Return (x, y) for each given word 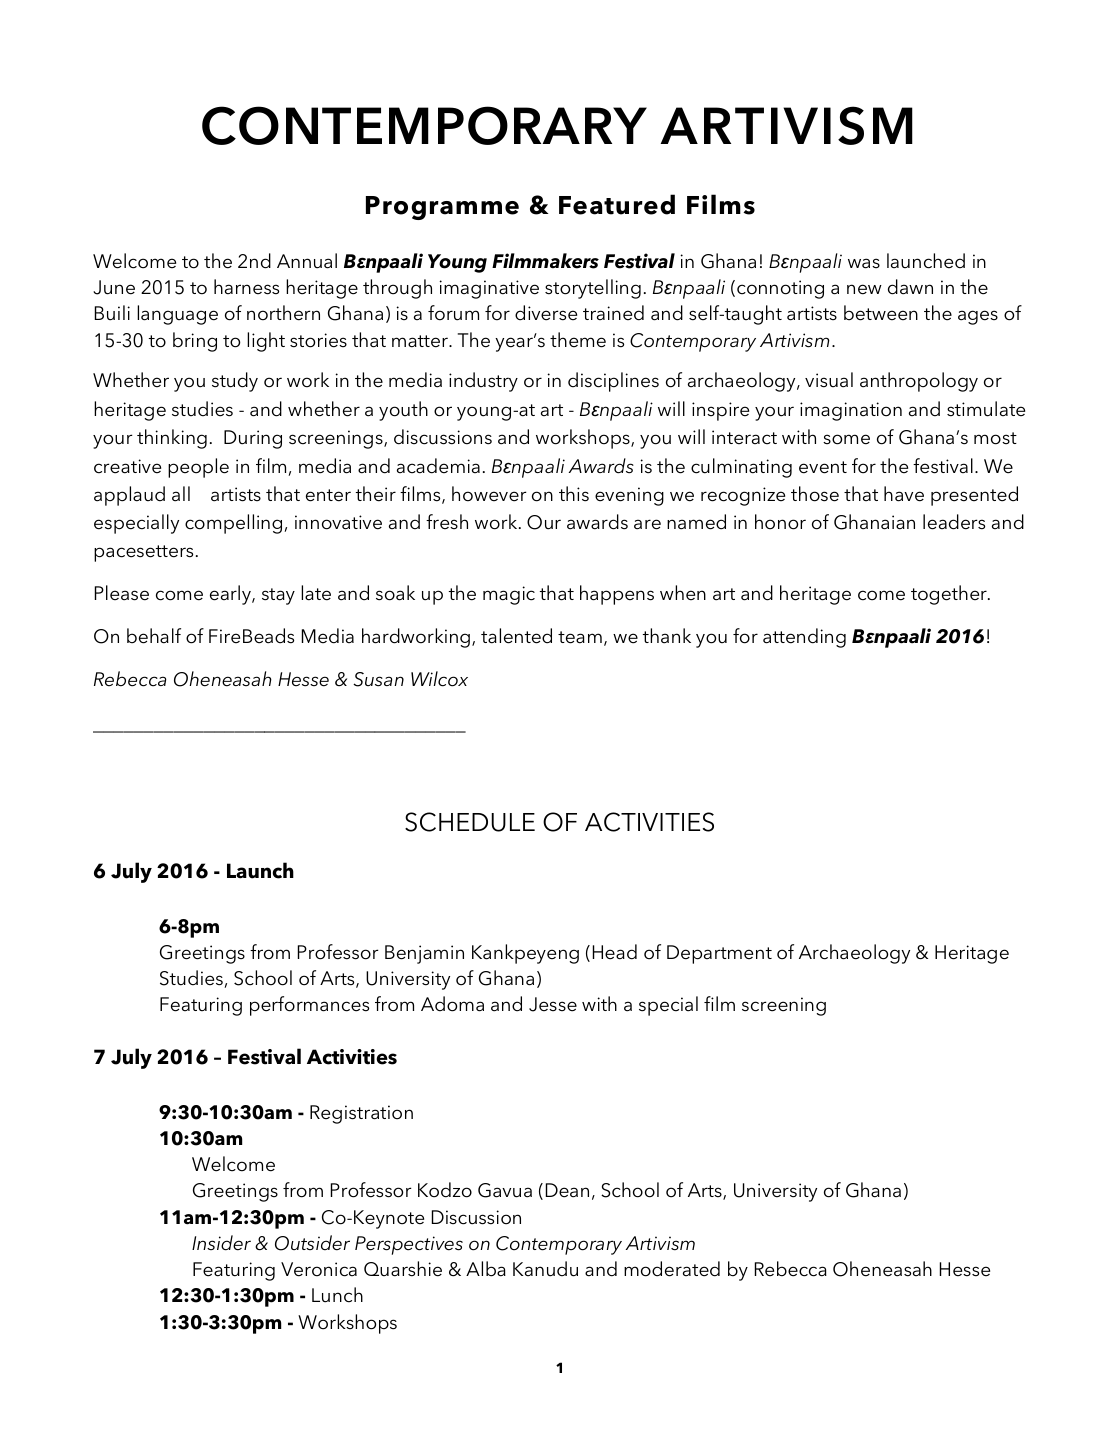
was (864, 263)
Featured (617, 204)
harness (246, 287)
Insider (221, 1243)
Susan (378, 679)
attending (804, 638)
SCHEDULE (470, 822)
